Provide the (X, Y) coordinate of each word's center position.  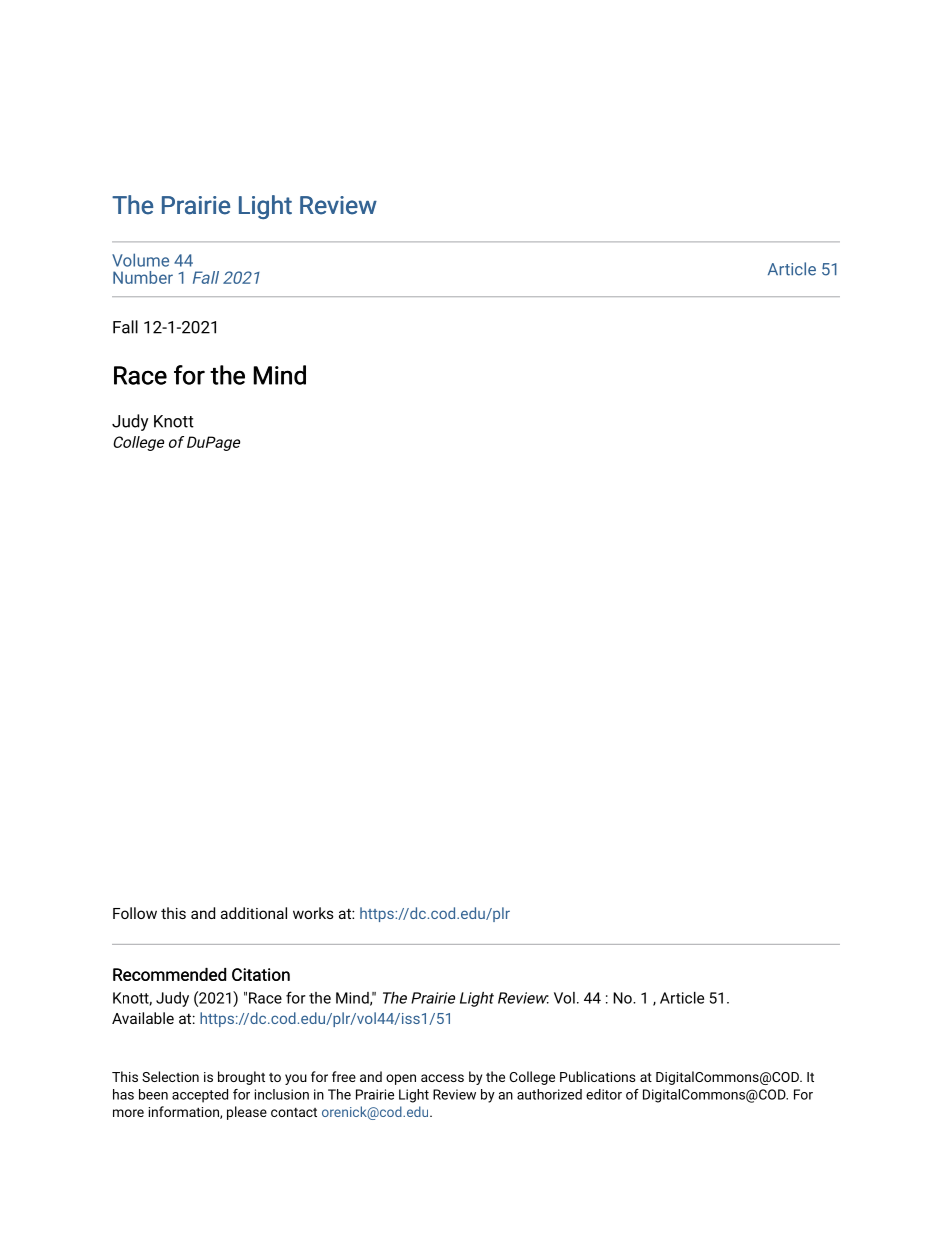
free (344, 1076)
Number (143, 277)
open (401, 1079)
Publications (598, 1076)
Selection (170, 1076)
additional (254, 913)
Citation (261, 974)
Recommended (169, 974)
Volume (140, 260)
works (313, 913)
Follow (135, 913)
